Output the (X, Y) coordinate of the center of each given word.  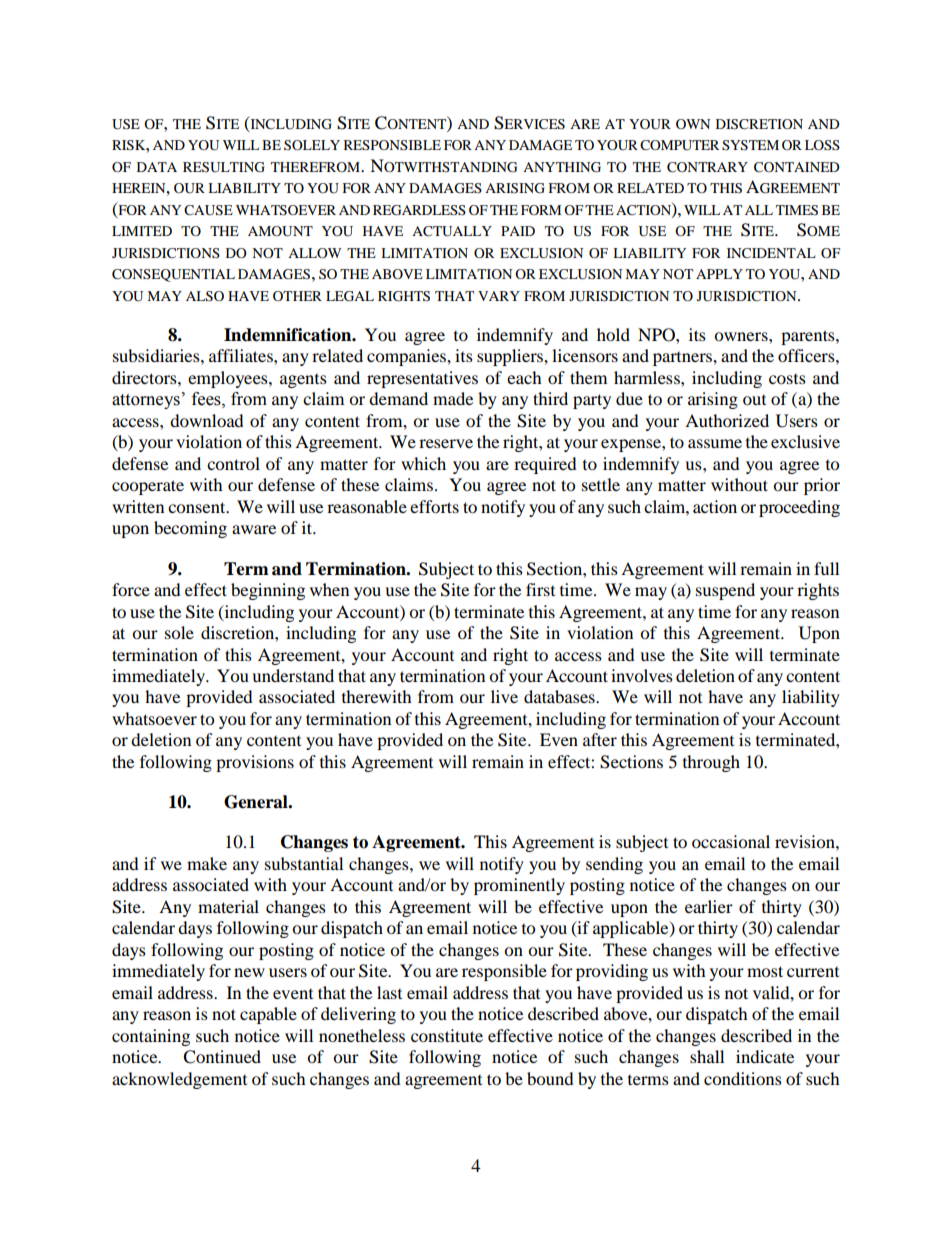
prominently (519, 886)
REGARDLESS (419, 210)
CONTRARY (707, 167)
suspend (725, 591)
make (207, 863)
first (540, 589)
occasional (731, 841)
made (453, 398)
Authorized (727, 420)
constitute (447, 1035)
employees (229, 379)
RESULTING (224, 167)
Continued (222, 1057)
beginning (268, 591)
